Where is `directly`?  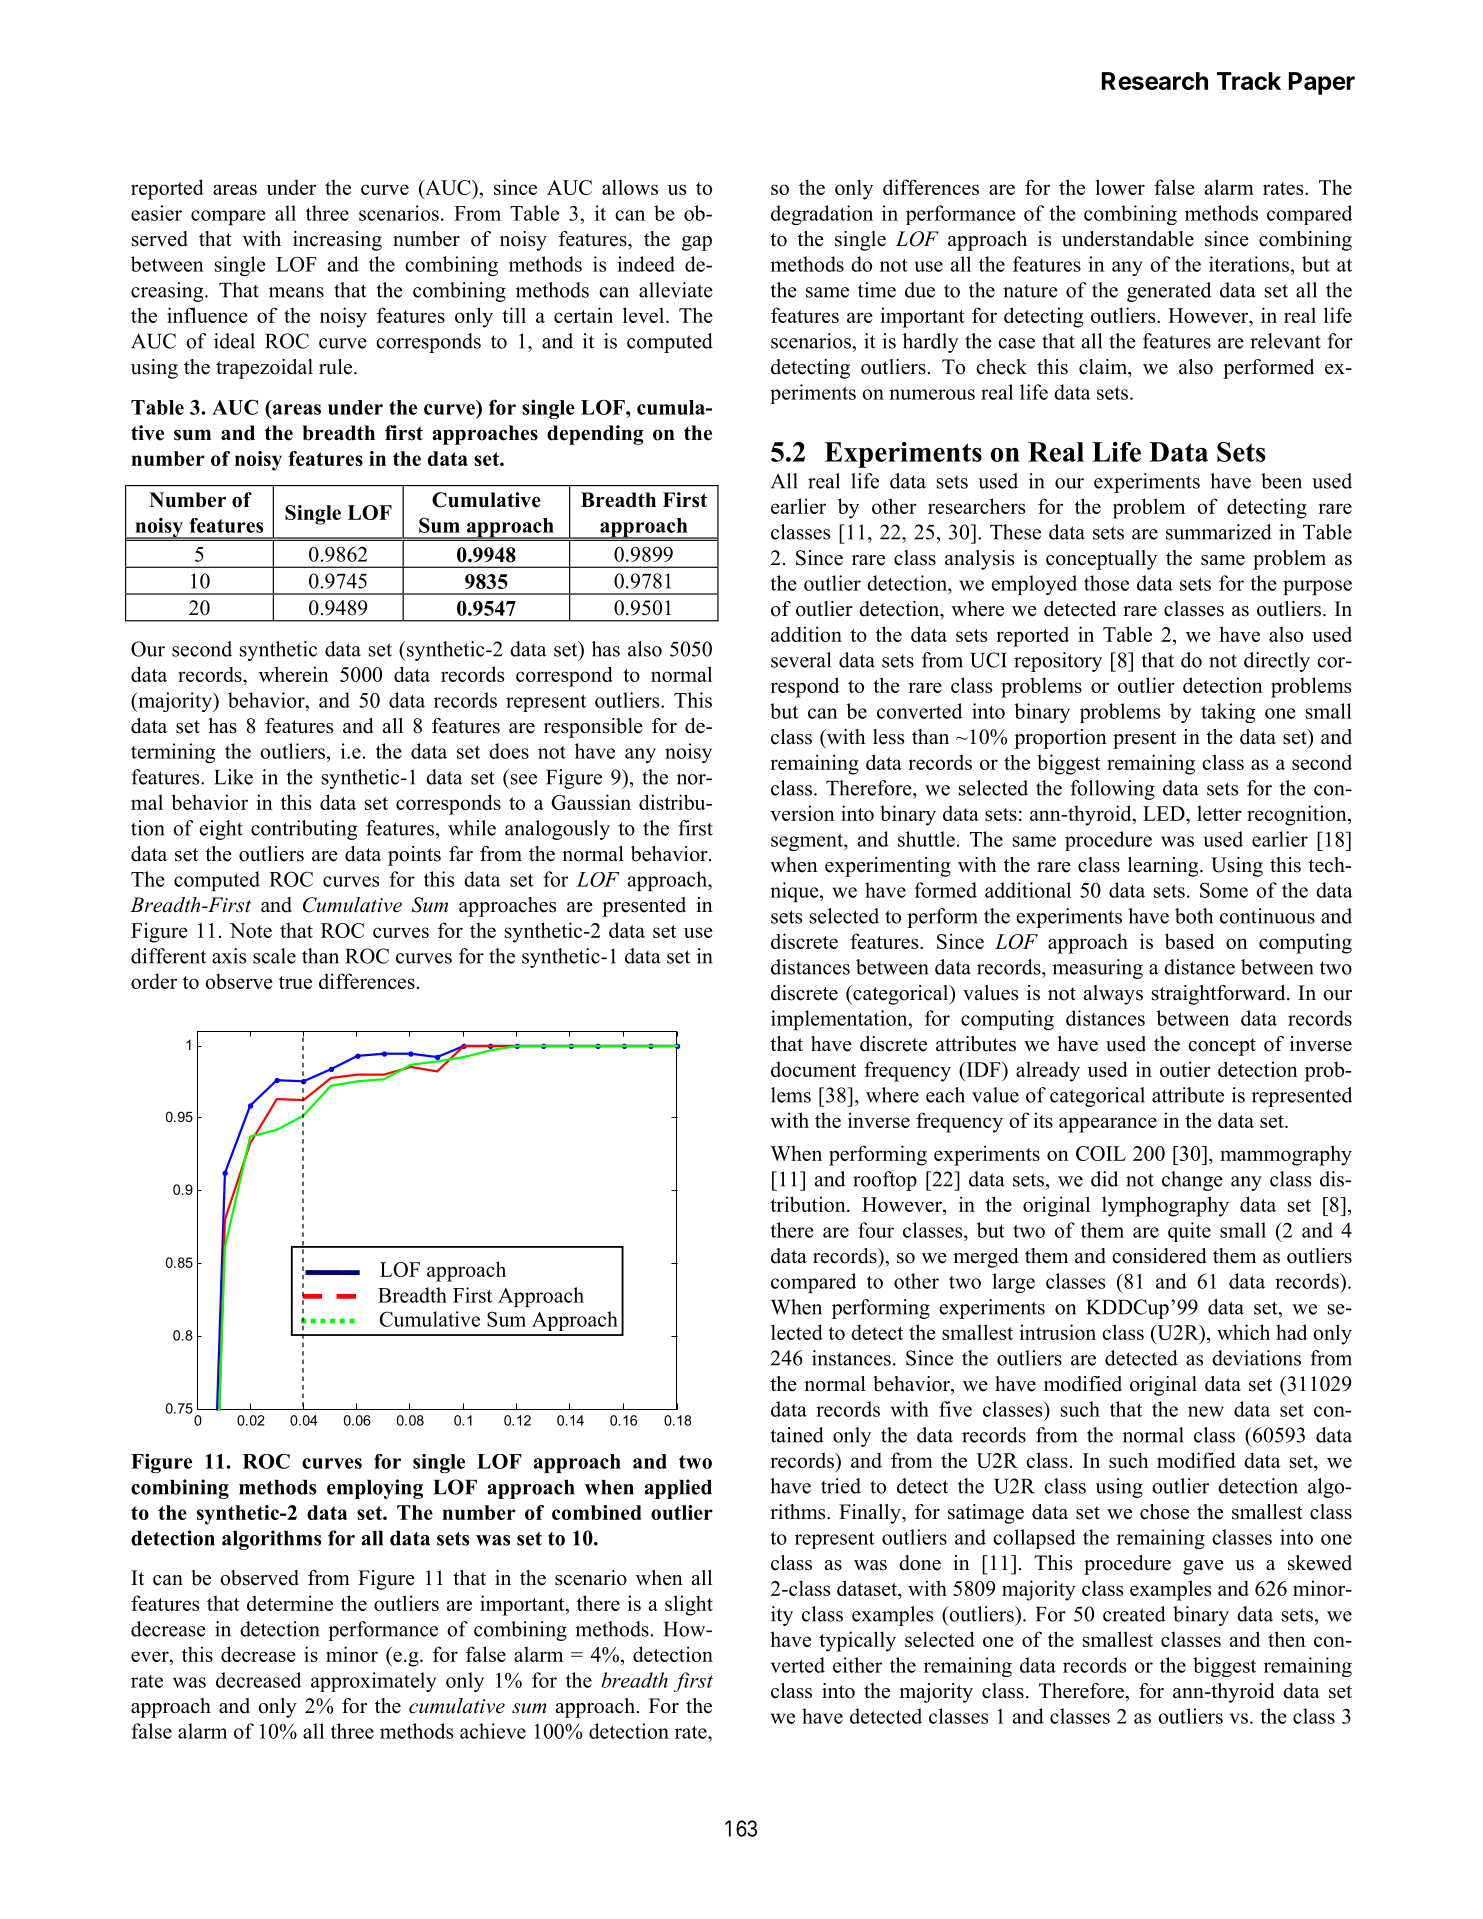
directly is located at coordinates (1277, 662).
